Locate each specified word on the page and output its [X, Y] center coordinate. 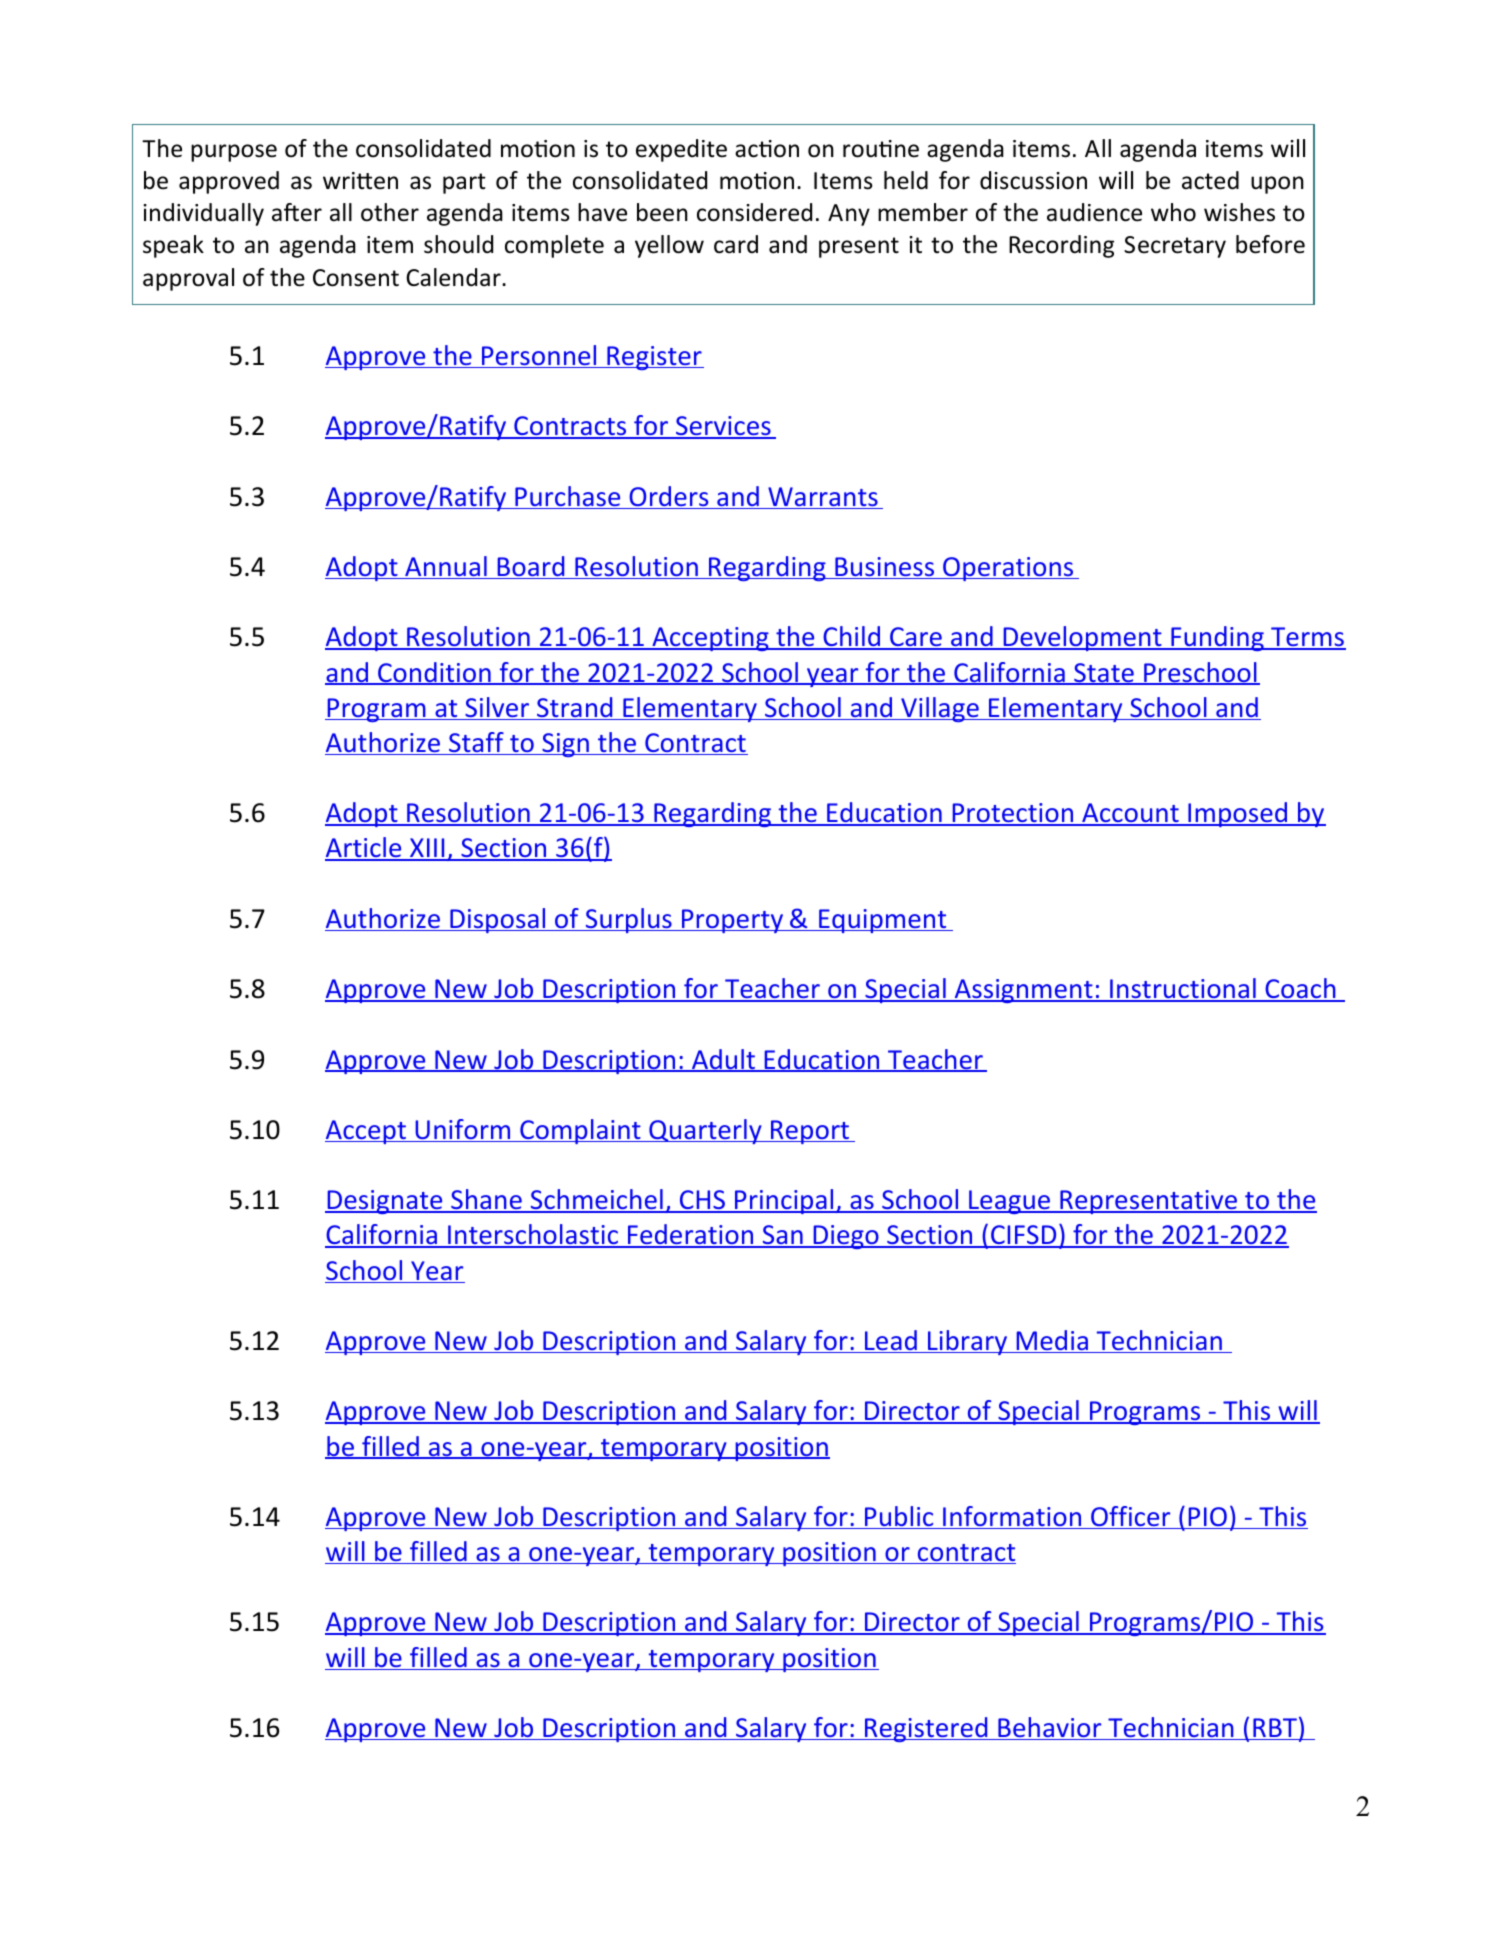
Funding [1217, 638]
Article [364, 849]
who [1173, 212]
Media [1052, 1341]
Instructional [1183, 989]
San [782, 1236]
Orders [669, 497]
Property [733, 921]
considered [754, 212]
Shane [486, 1200]
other [390, 212]
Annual [446, 567]
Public [899, 1517]
